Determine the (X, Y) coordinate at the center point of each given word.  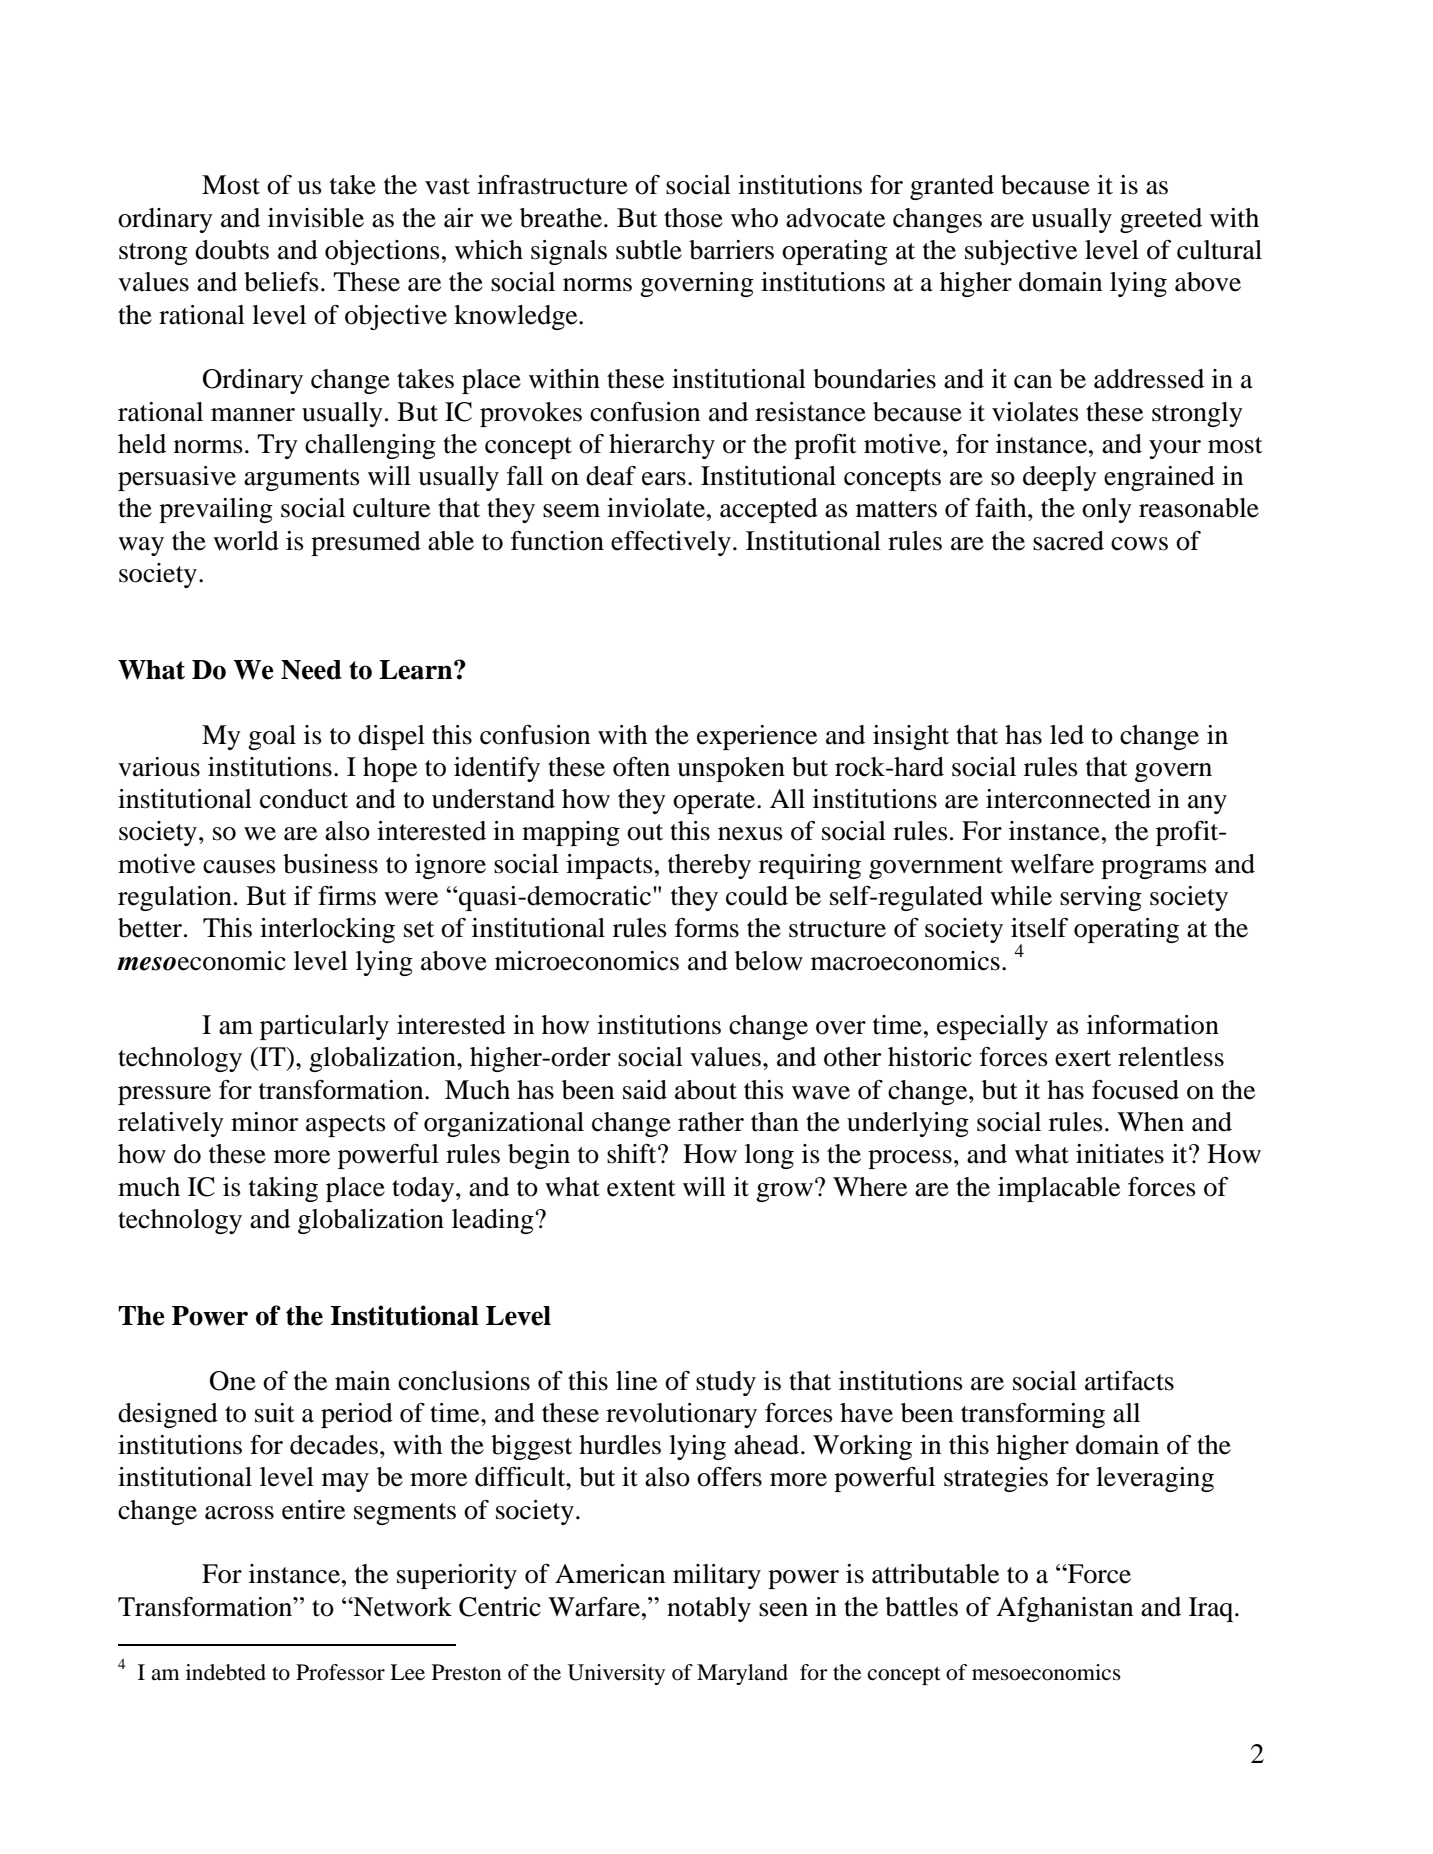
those (693, 218)
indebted (226, 1672)
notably (709, 1609)
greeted (1161, 220)
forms (707, 928)
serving (1101, 898)
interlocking (327, 930)
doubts (232, 250)
